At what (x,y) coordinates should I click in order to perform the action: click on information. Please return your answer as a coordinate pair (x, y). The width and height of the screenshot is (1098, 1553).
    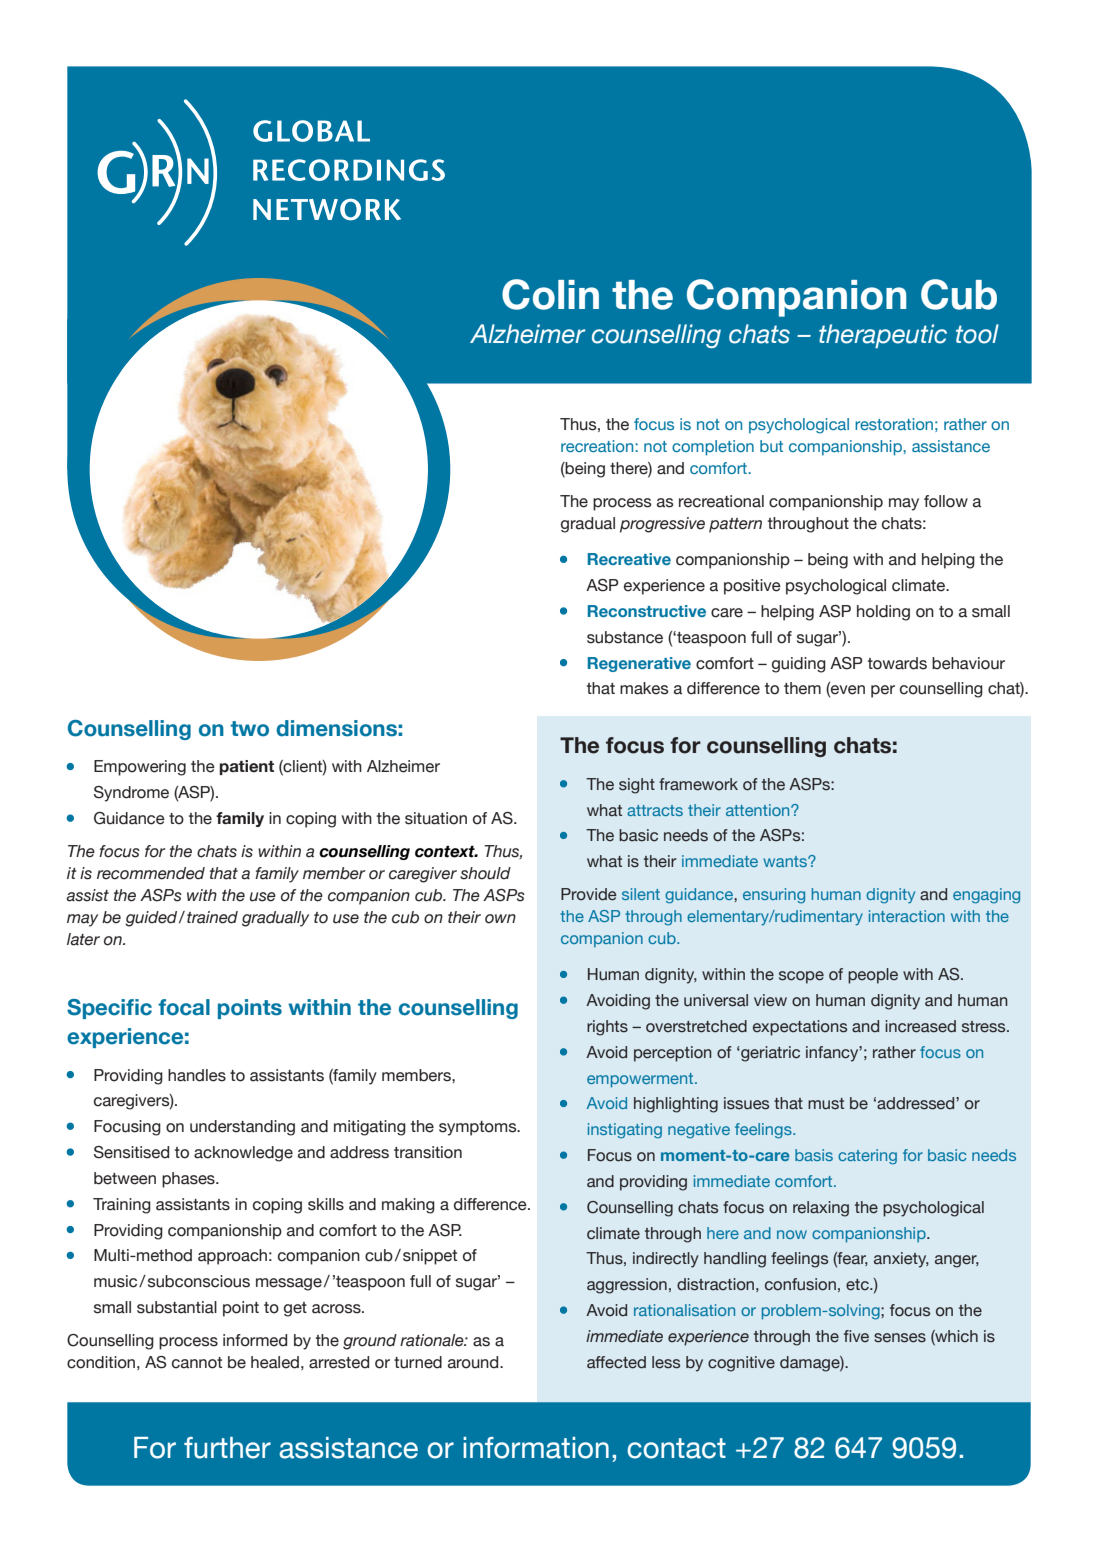
    Looking at the image, I should click on (536, 1448).
